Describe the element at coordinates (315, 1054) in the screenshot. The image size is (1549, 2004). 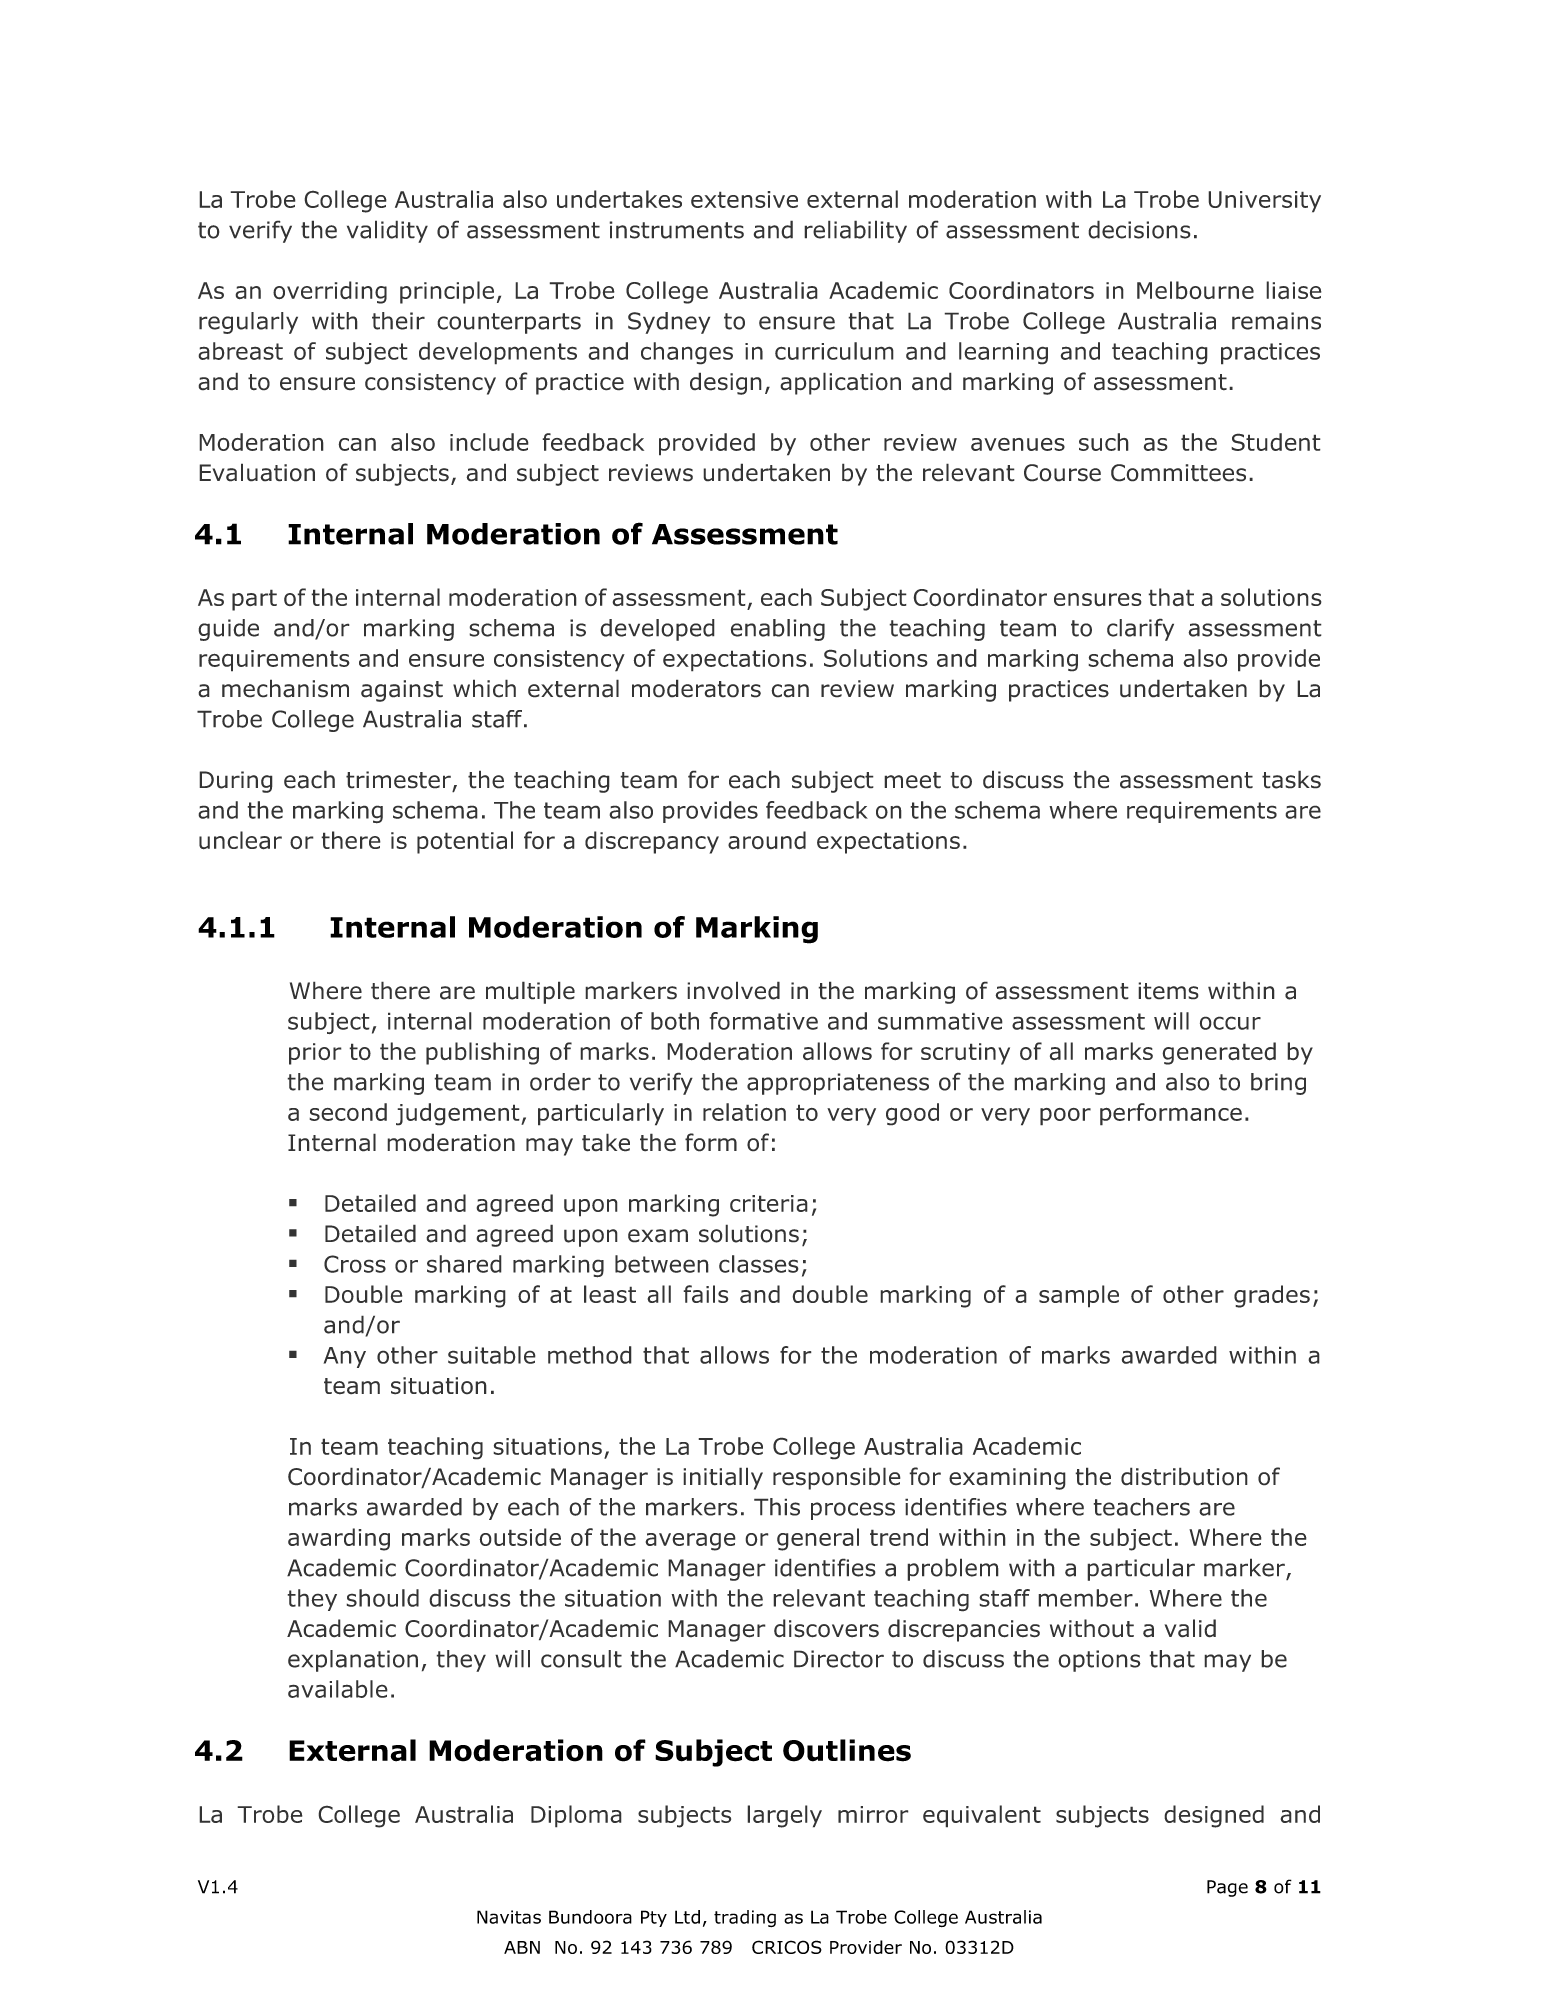
I see `prior` at that location.
